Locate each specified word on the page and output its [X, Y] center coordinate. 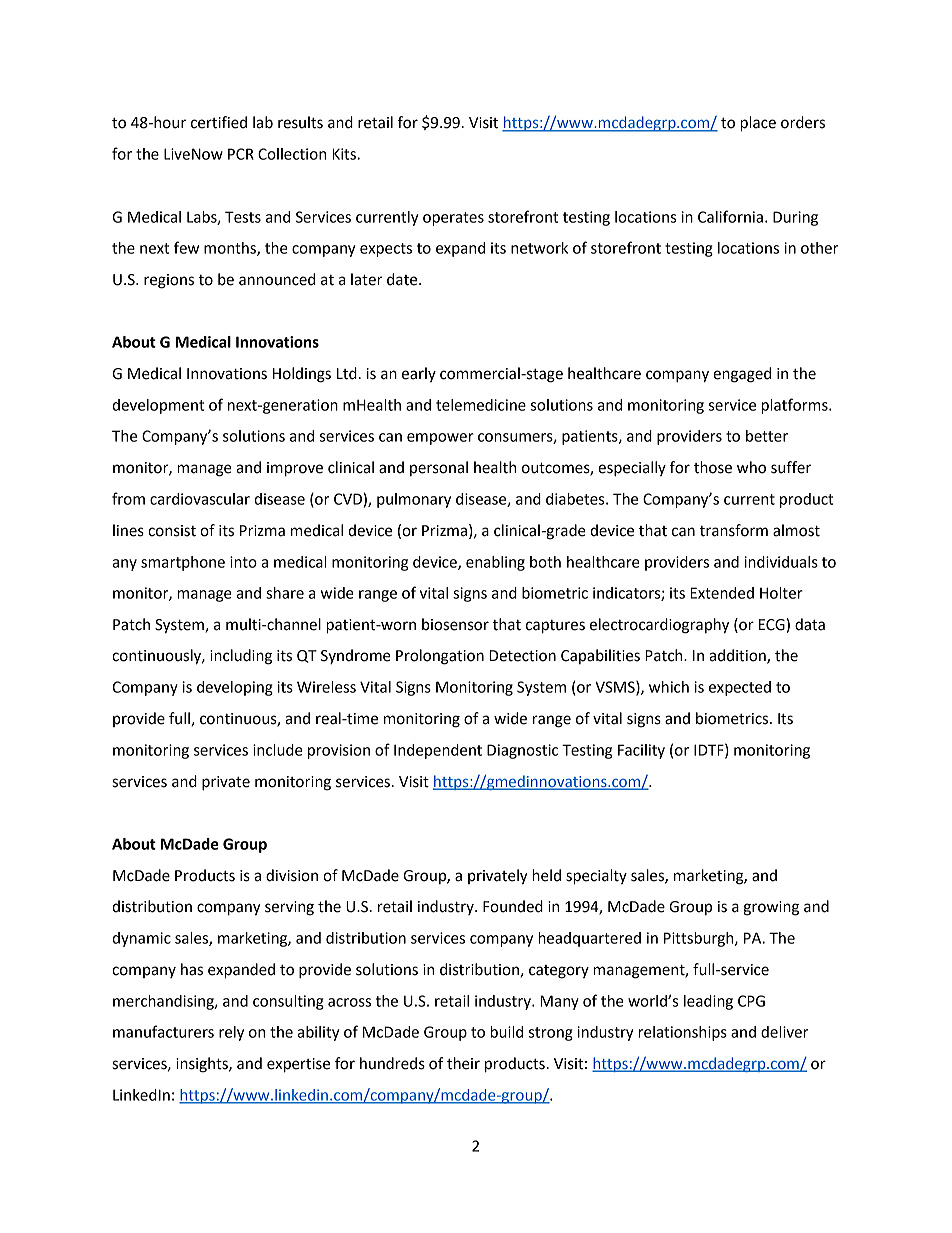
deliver [784, 1032]
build [506, 1032]
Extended [722, 593]
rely [231, 1033]
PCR [241, 154]
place [758, 124]
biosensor [455, 624]
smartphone [183, 563]
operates [453, 219]
